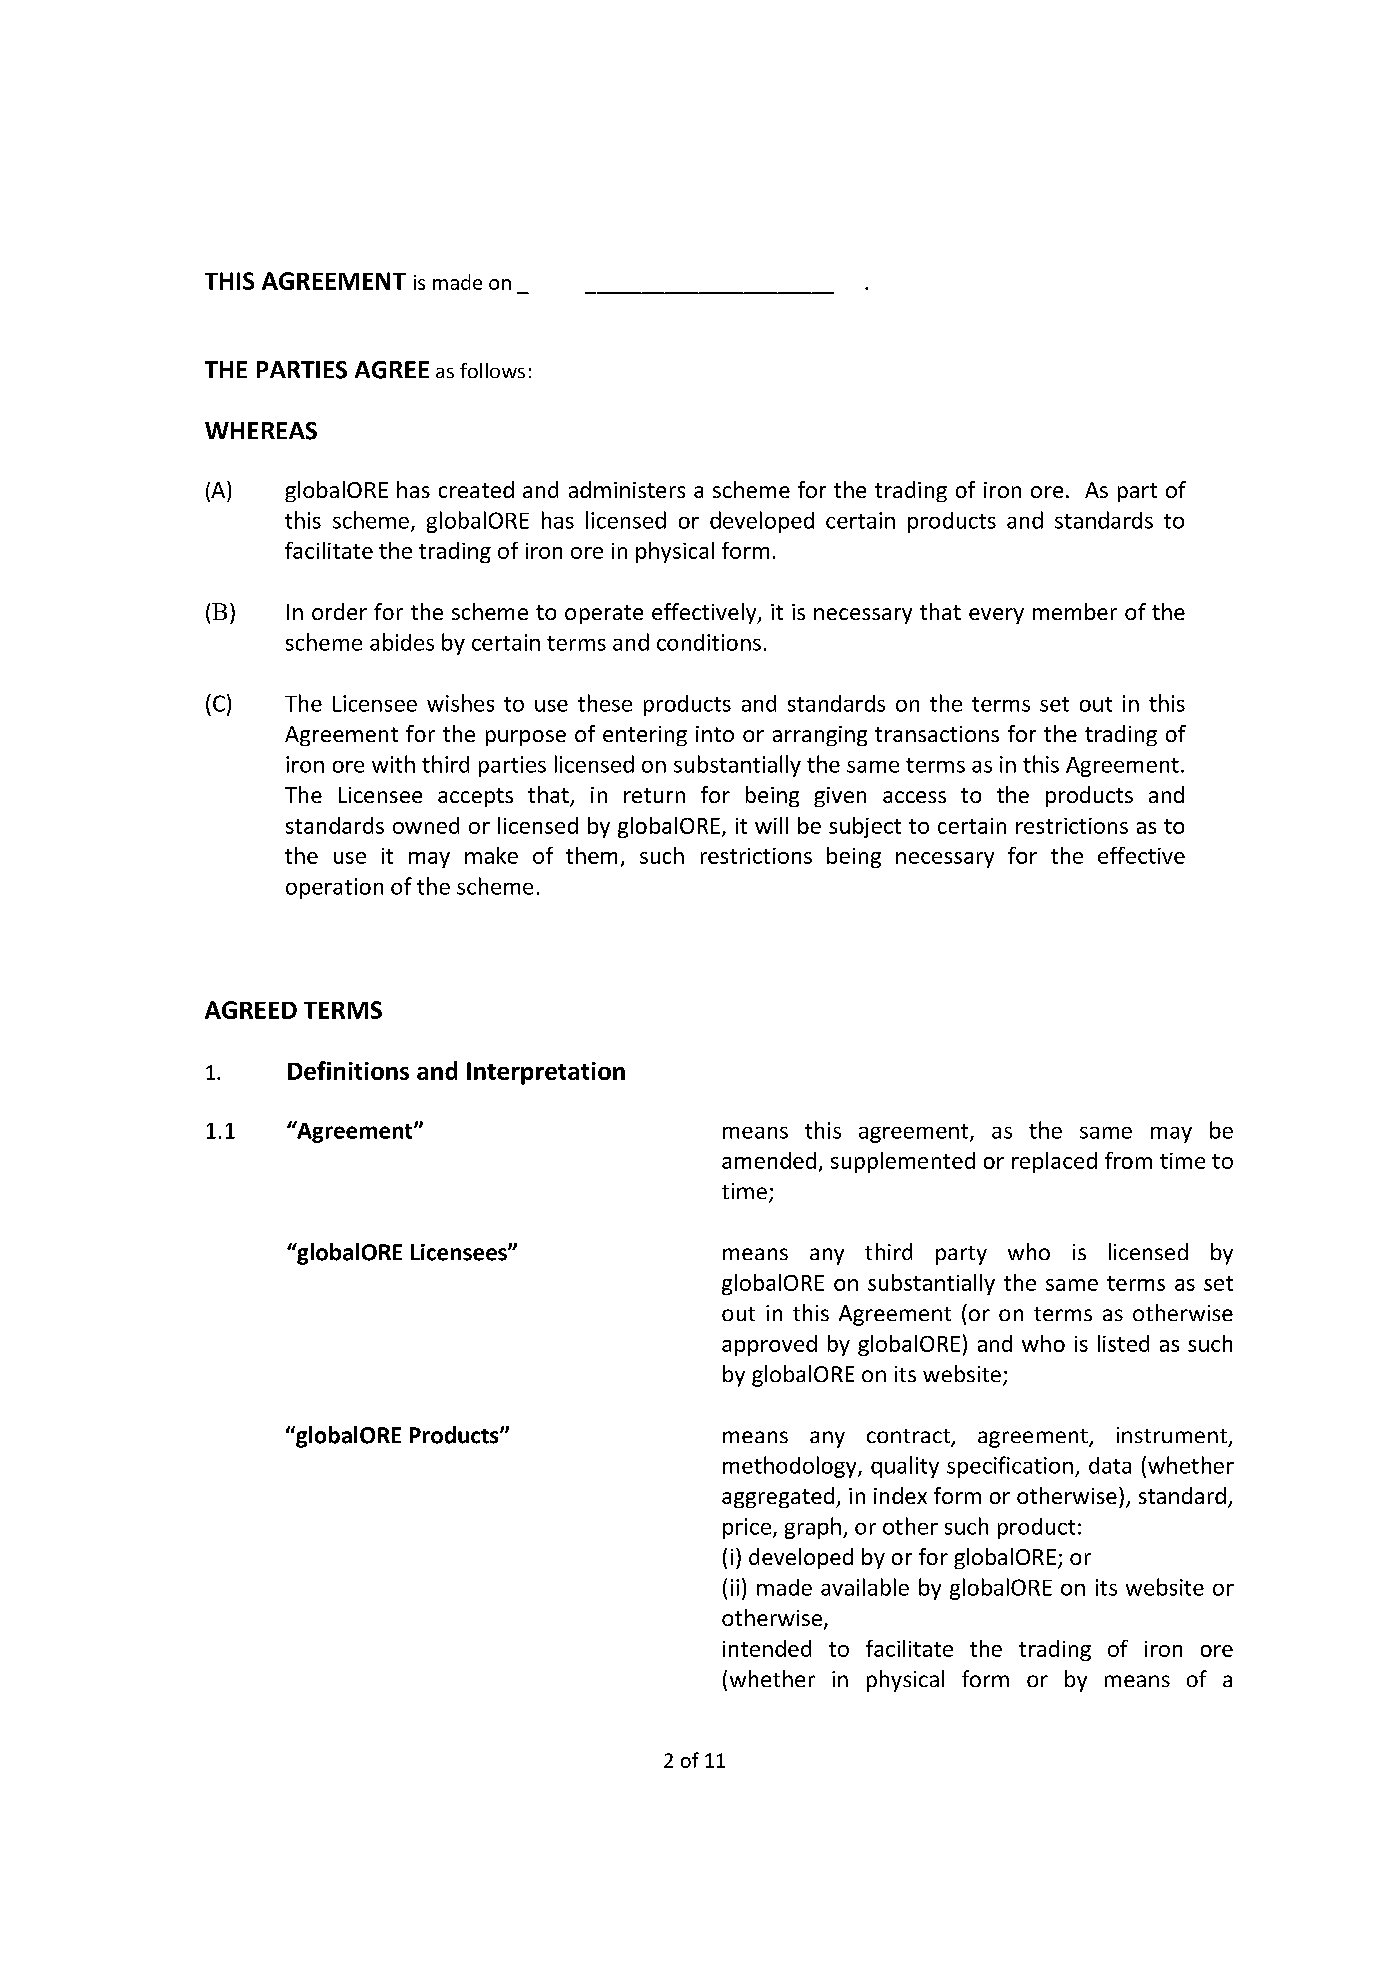 The height and width of the document is (1964, 1389). What do you see at coordinates (865, 1587) in the document?
I see `available` at bounding box center [865, 1587].
